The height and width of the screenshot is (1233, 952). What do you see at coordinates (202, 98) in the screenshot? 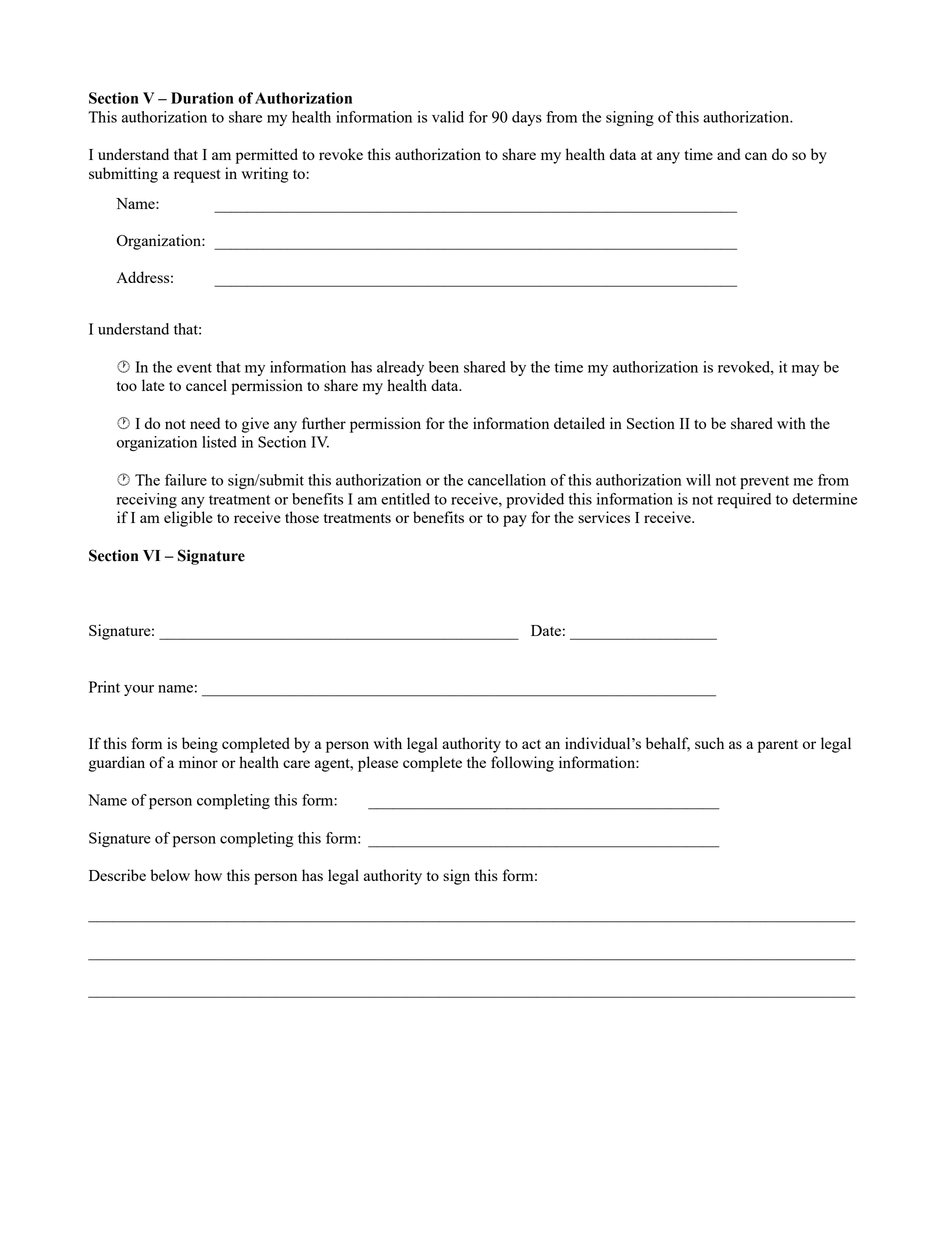
I see `Duration` at bounding box center [202, 98].
